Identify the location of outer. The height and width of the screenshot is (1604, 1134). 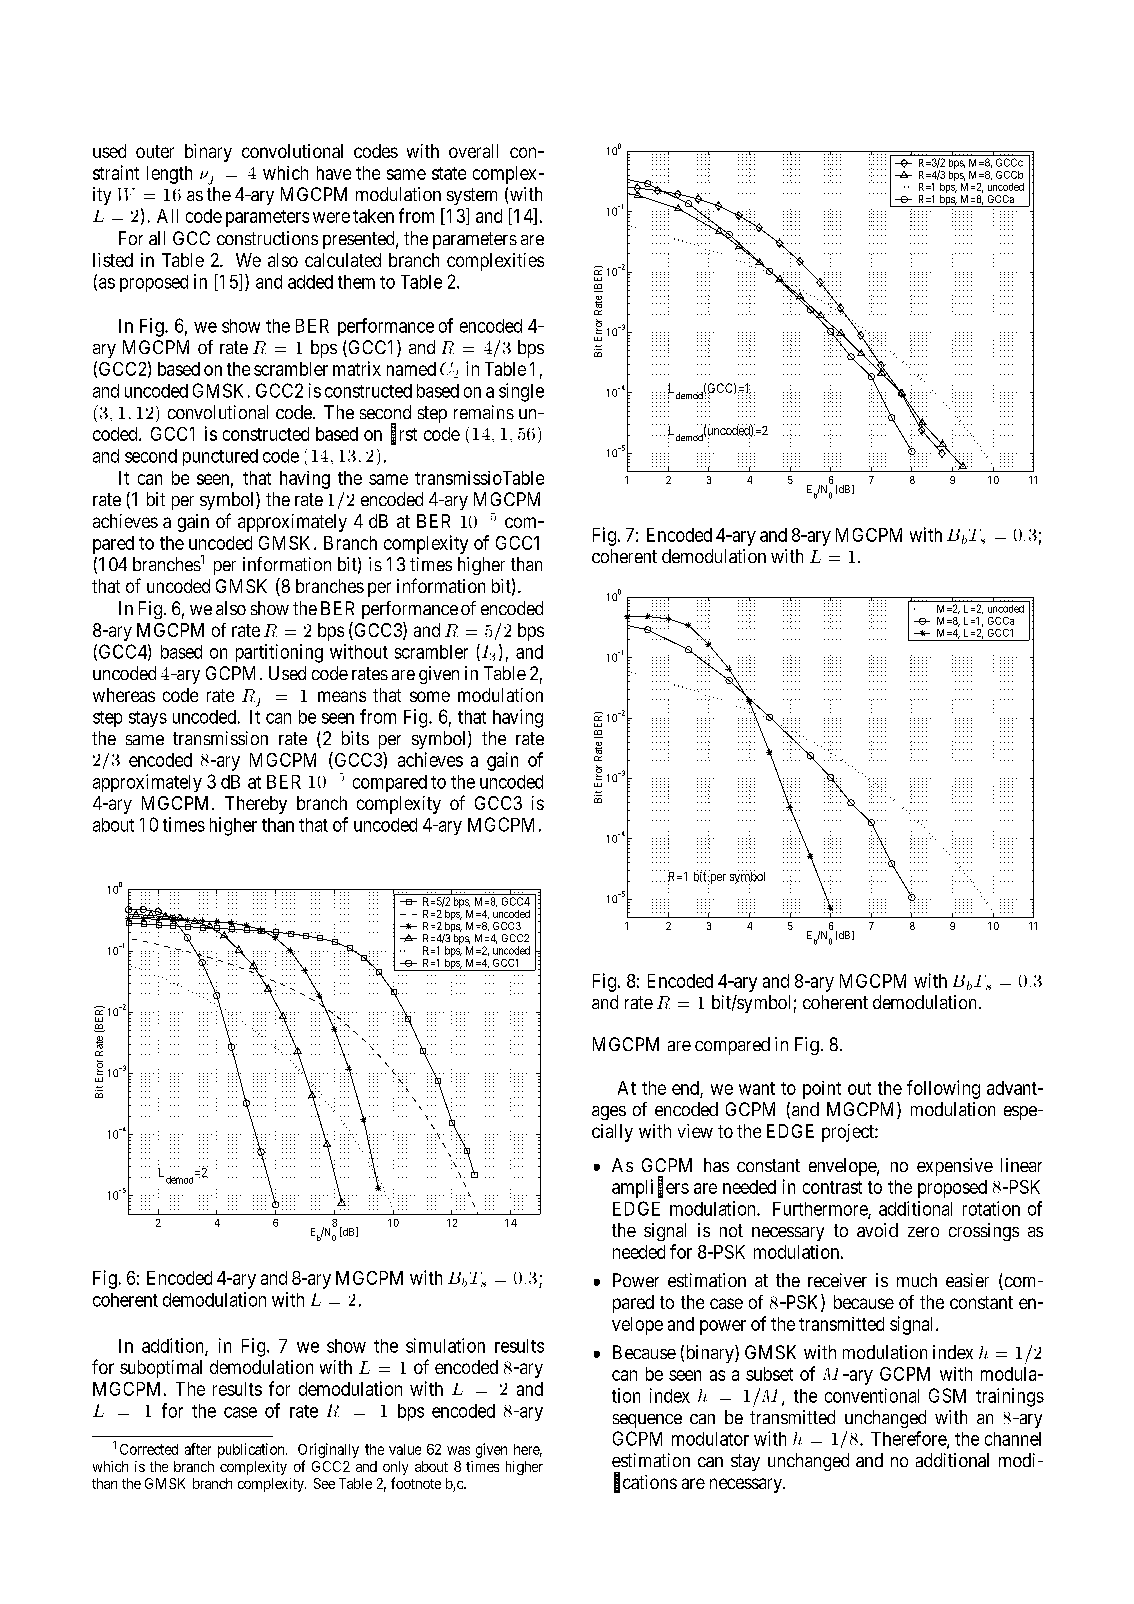
(155, 151).
